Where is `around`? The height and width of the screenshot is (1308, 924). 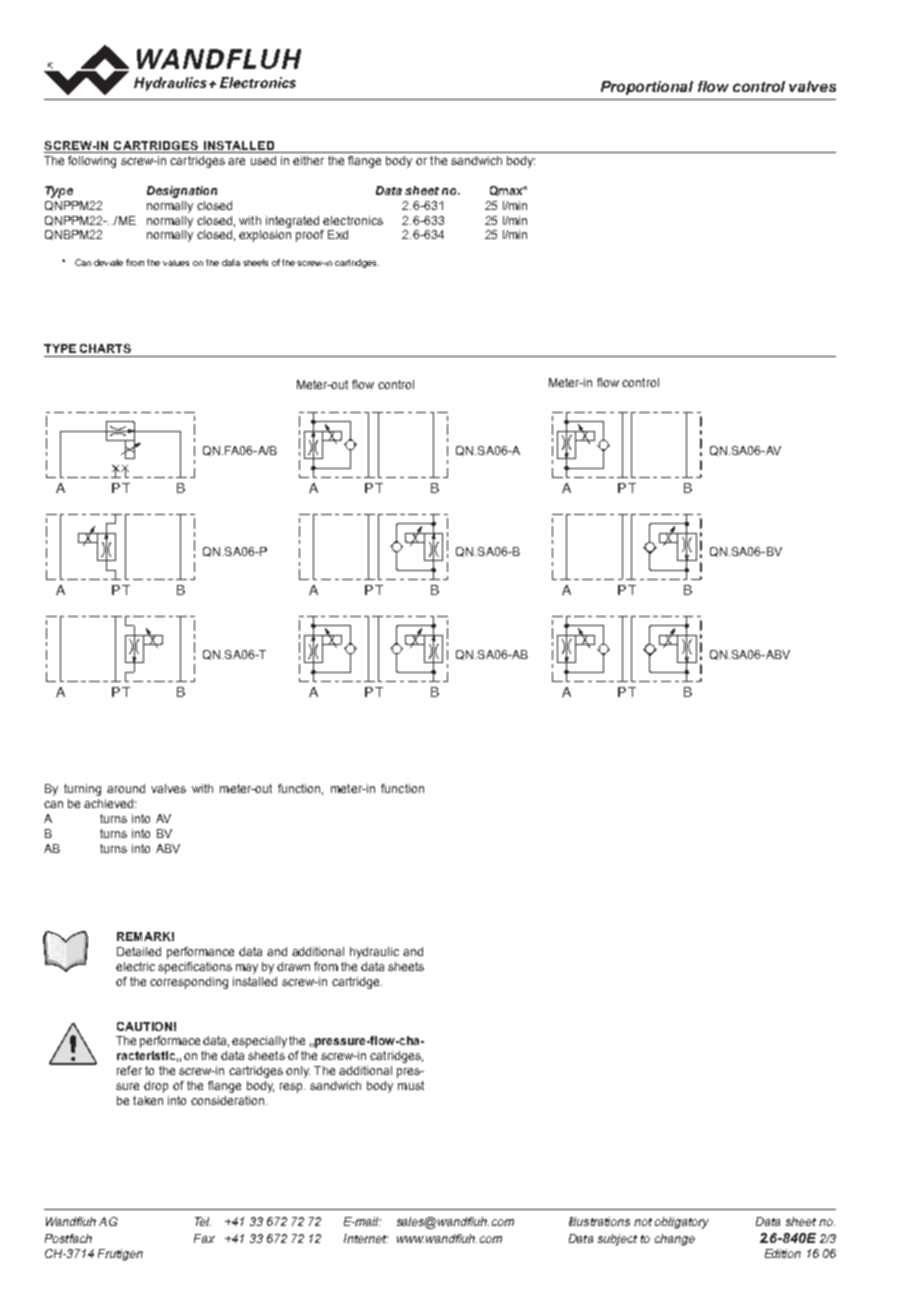 around is located at coordinates (126, 788).
